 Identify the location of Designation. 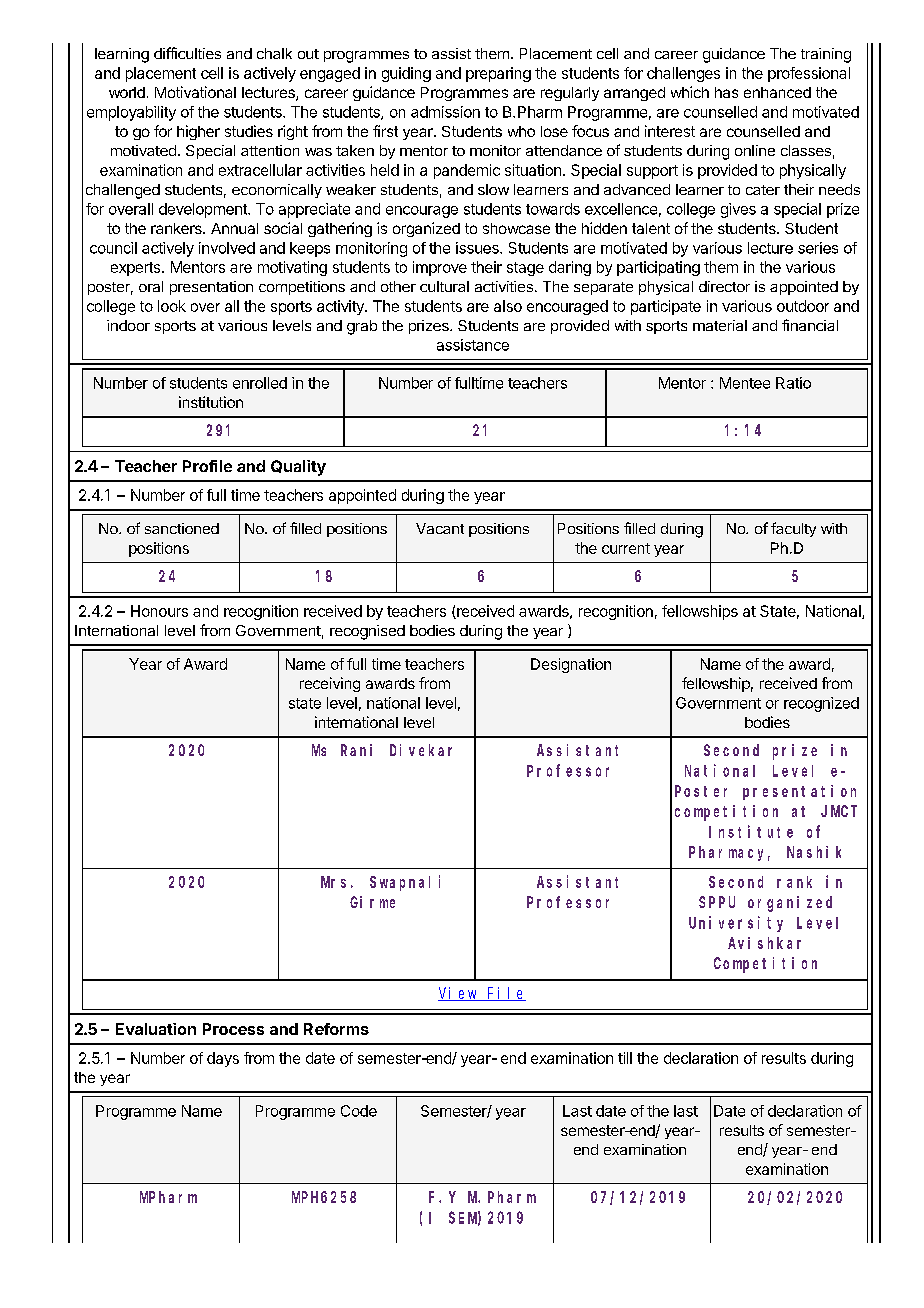
(571, 665).
